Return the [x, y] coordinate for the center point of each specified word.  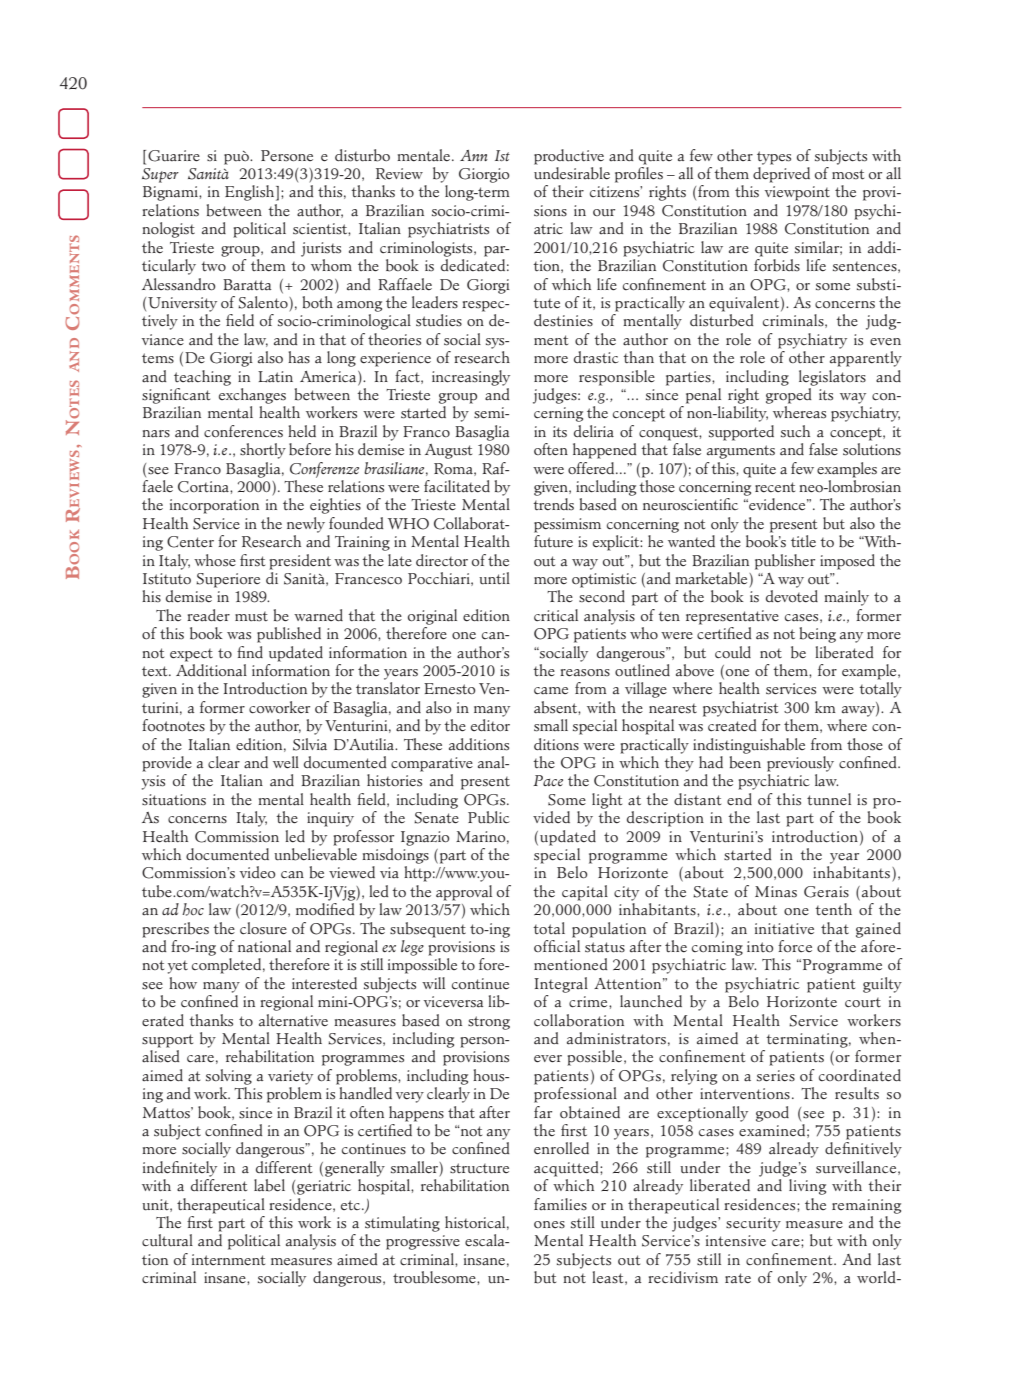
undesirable [572, 173]
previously [800, 764]
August [448, 451]
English [251, 193]
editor [490, 725]
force [795, 946]
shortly [263, 451]
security [753, 1224]
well [286, 762]
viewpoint [797, 193]
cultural [167, 1240]
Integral [561, 985]
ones [549, 1224]
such [795, 431]
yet [178, 967]
